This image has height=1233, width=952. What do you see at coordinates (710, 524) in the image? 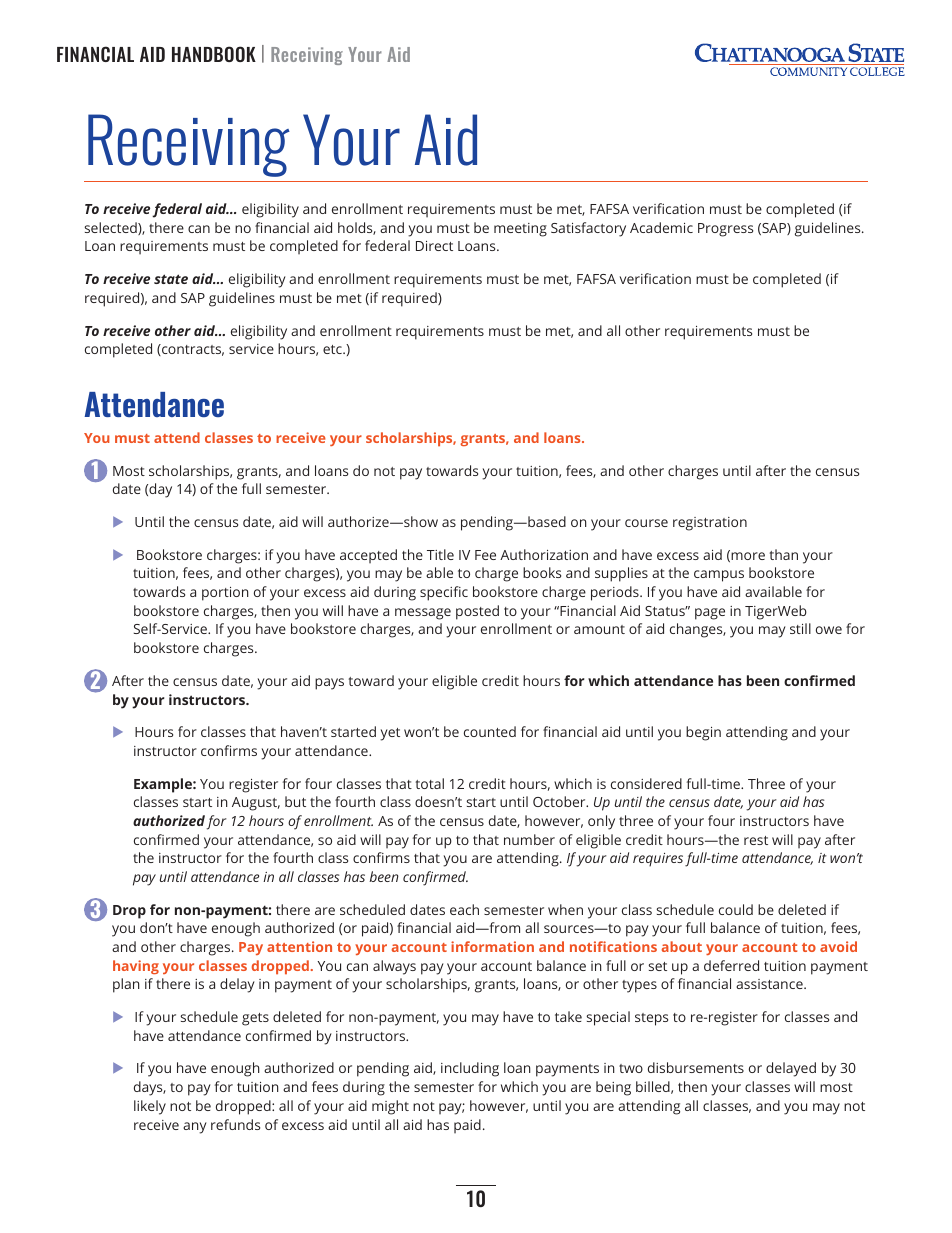
I see `registration` at bounding box center [710, 524].
